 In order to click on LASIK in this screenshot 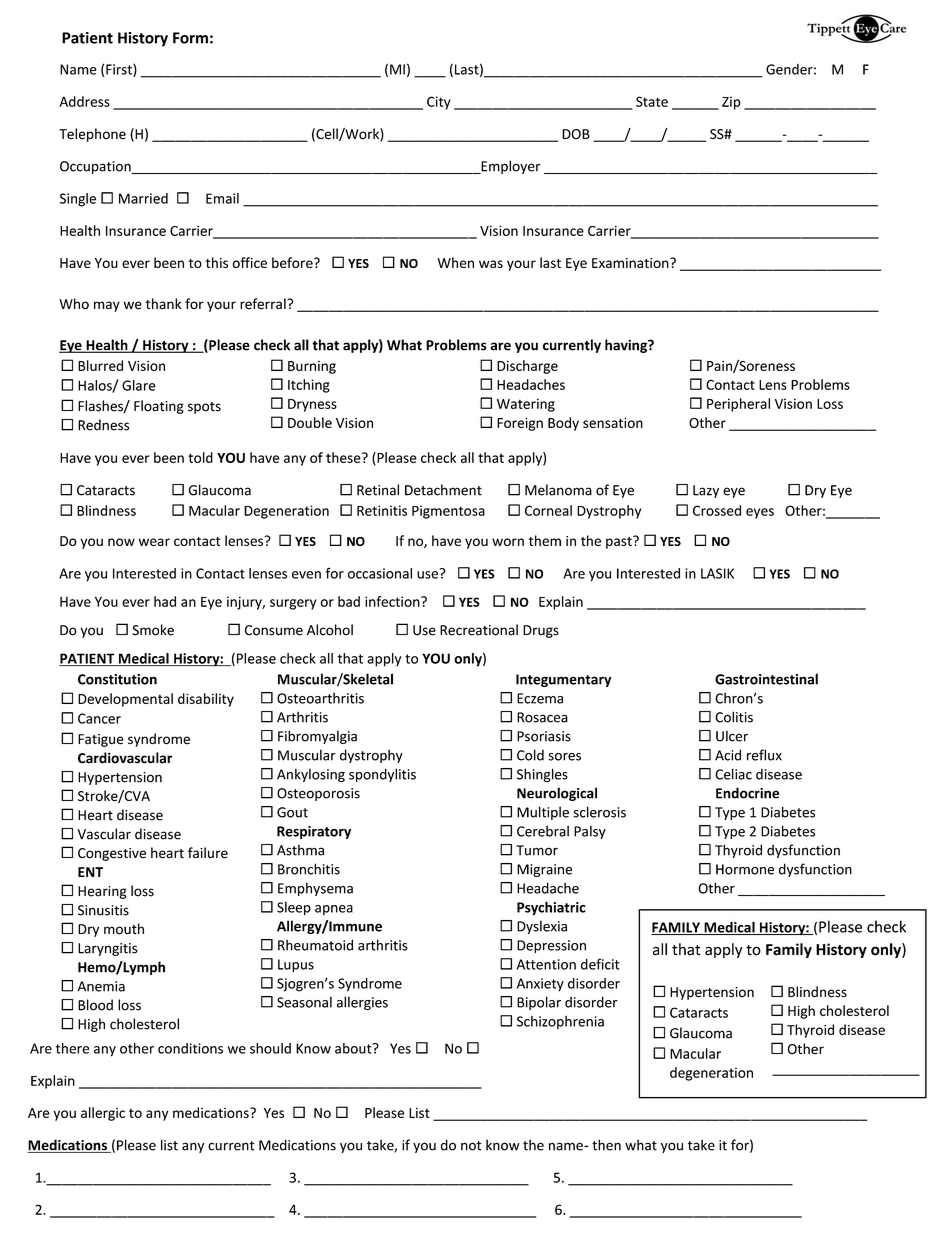, I will do `click(717, 573)`.
